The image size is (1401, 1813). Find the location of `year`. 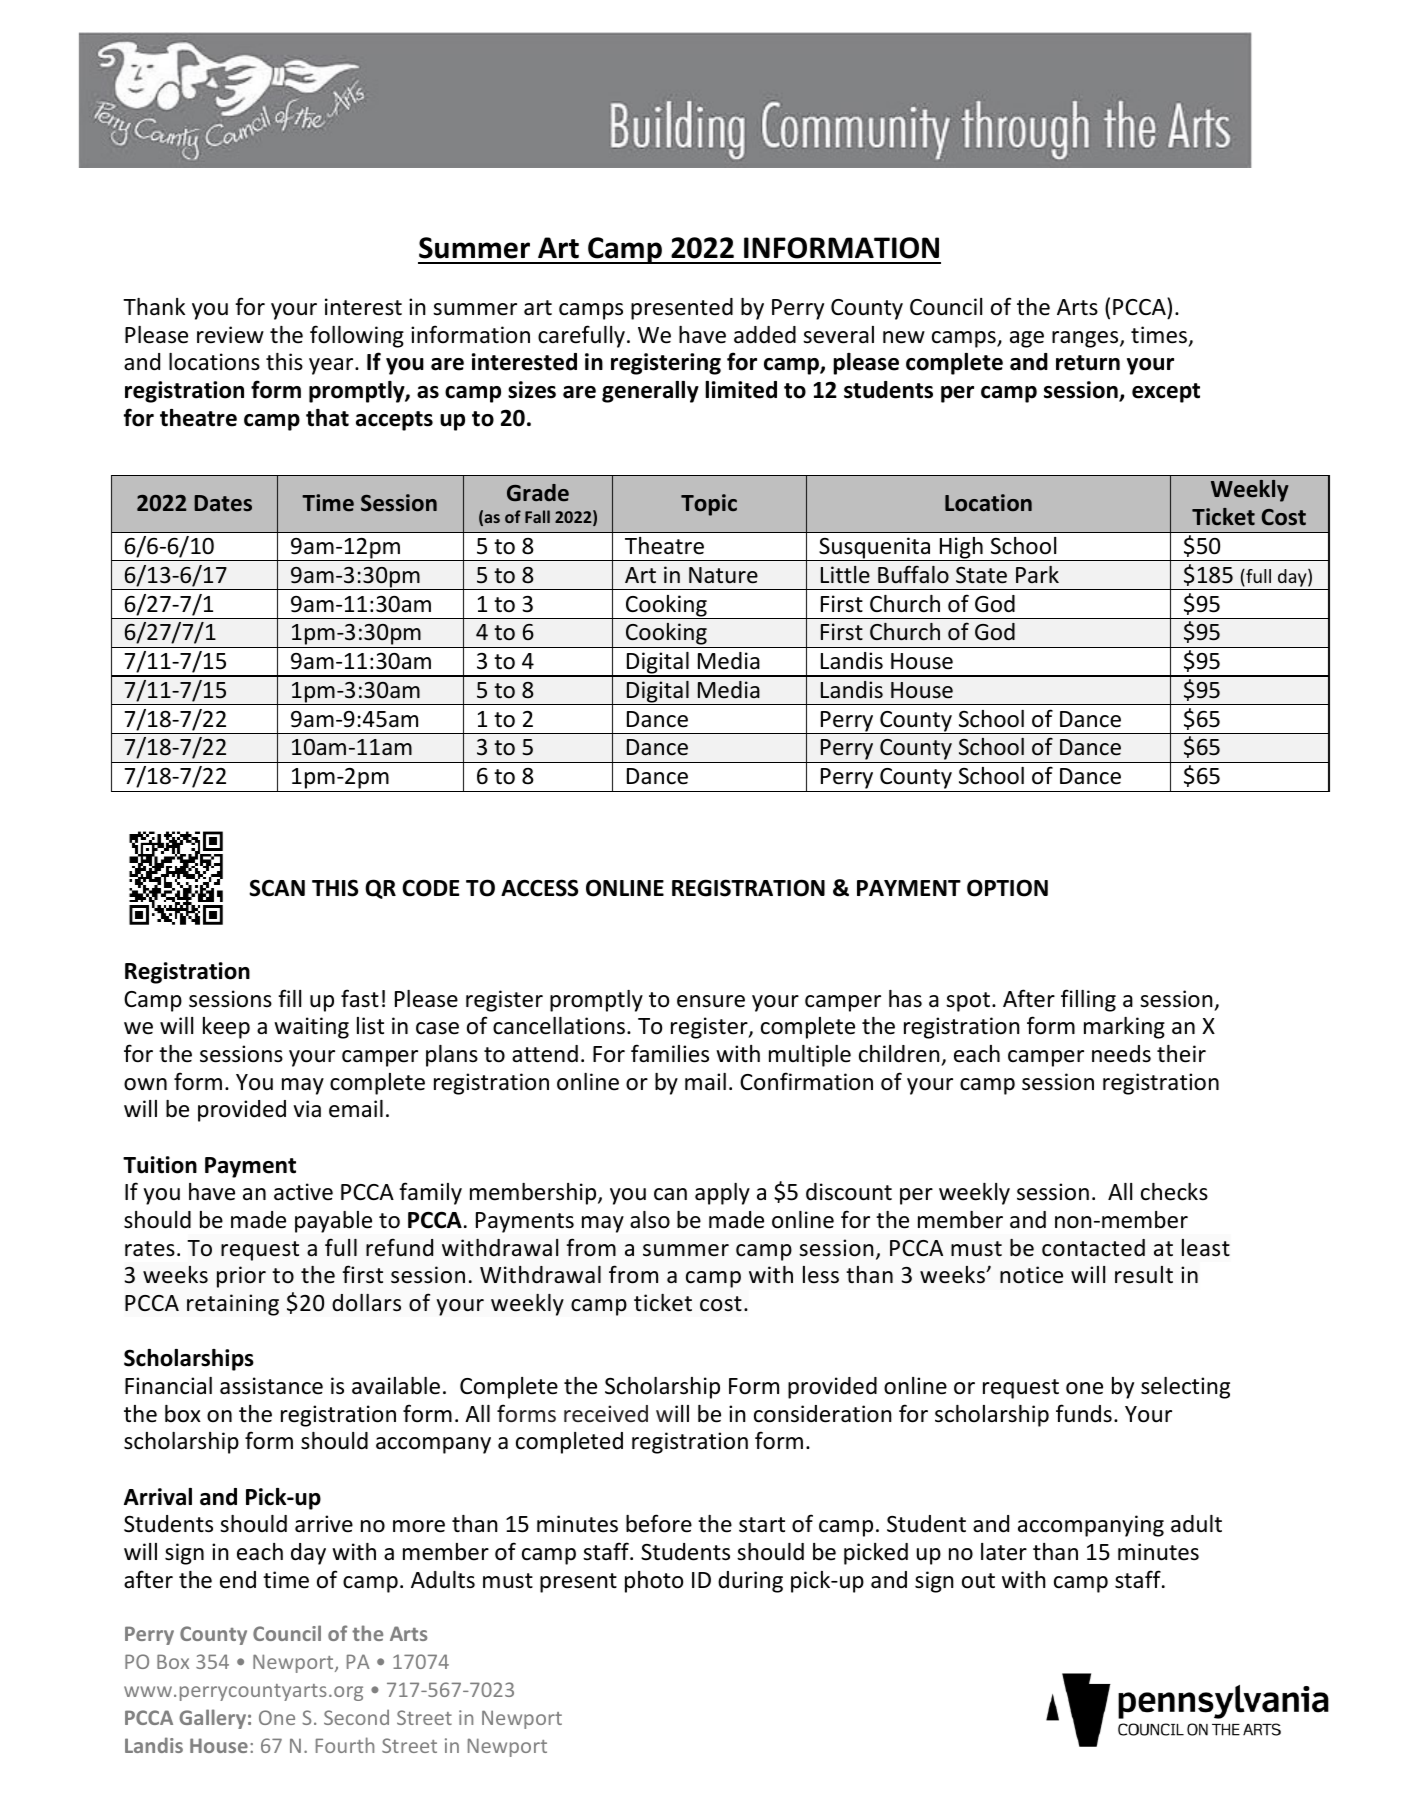

year is located at coordinates (332, 366).
